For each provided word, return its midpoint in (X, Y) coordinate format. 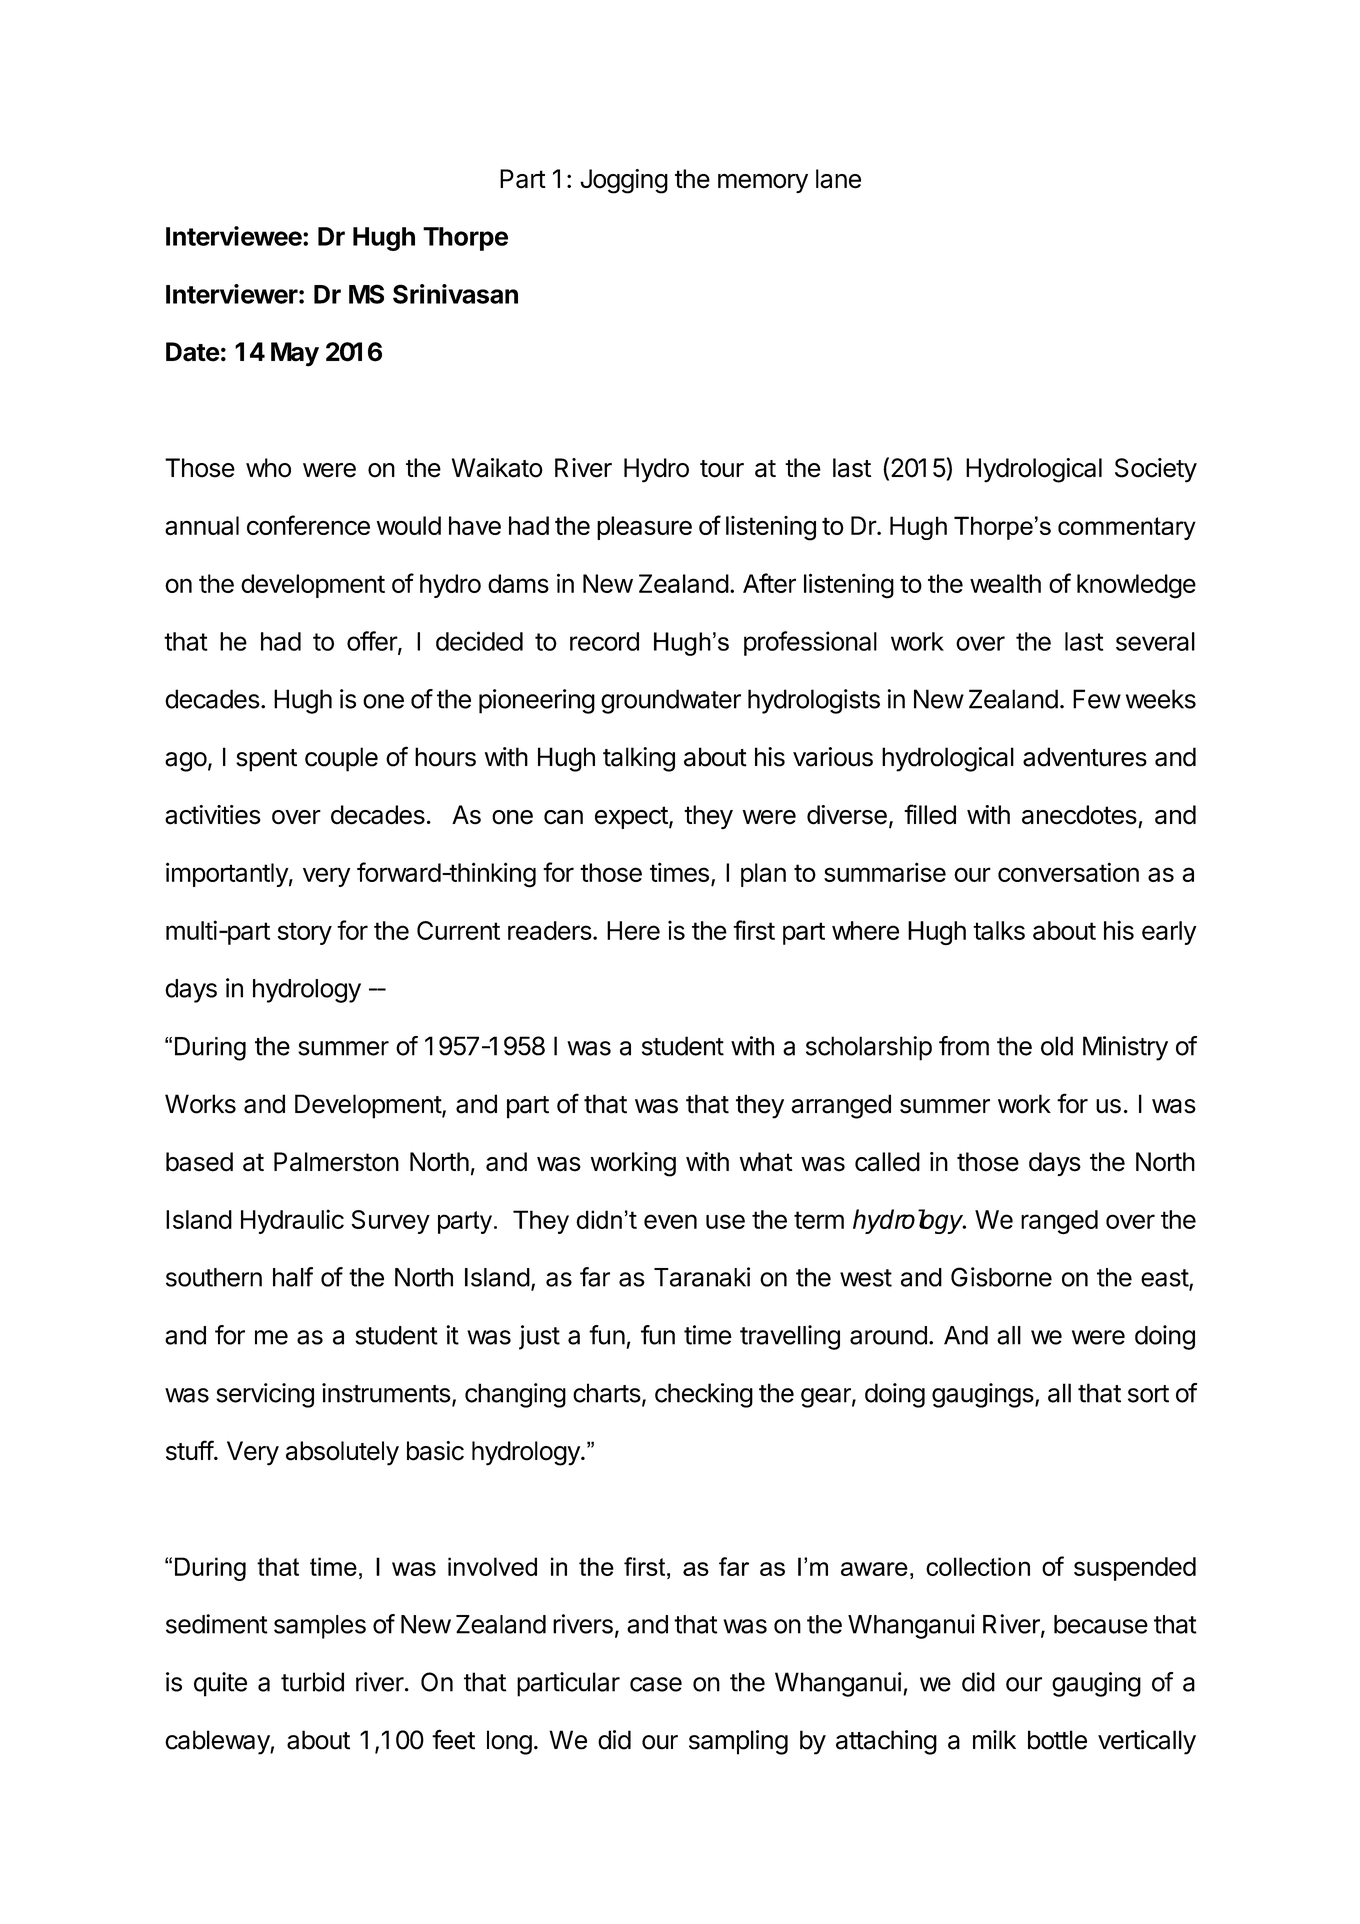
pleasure (644, 528)
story (305, 933)
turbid (312, 1682)
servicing (265, 1395)
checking (704, 1395)
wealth (1005, 583)
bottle (1057, 1740)
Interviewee (234, 236)
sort (1148, 1394)
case (656, 1684)
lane (838, 179)
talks (999, 930)
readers (550, 930)
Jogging (624, 181)
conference (308, 525)
